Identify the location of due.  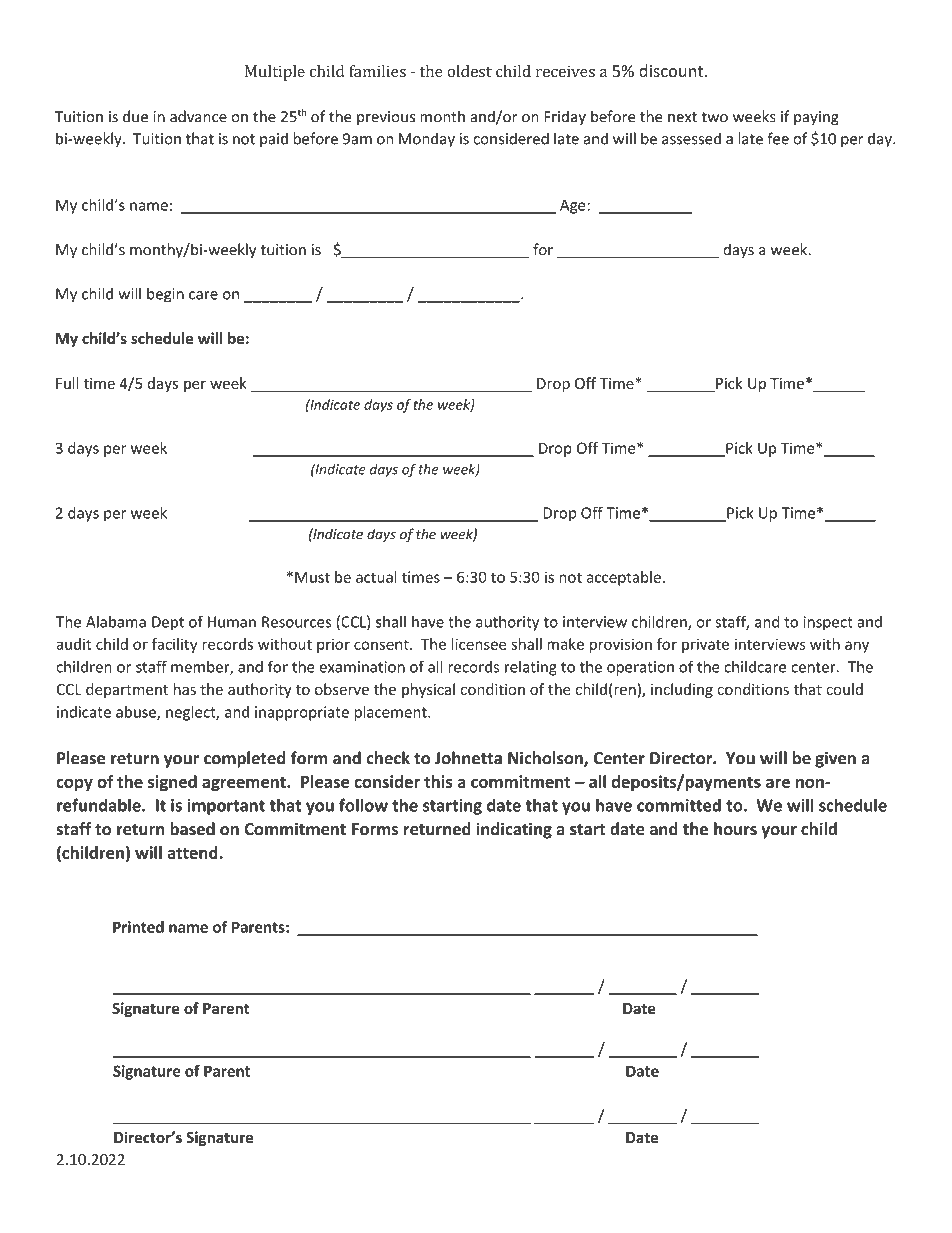
(135, 116).
